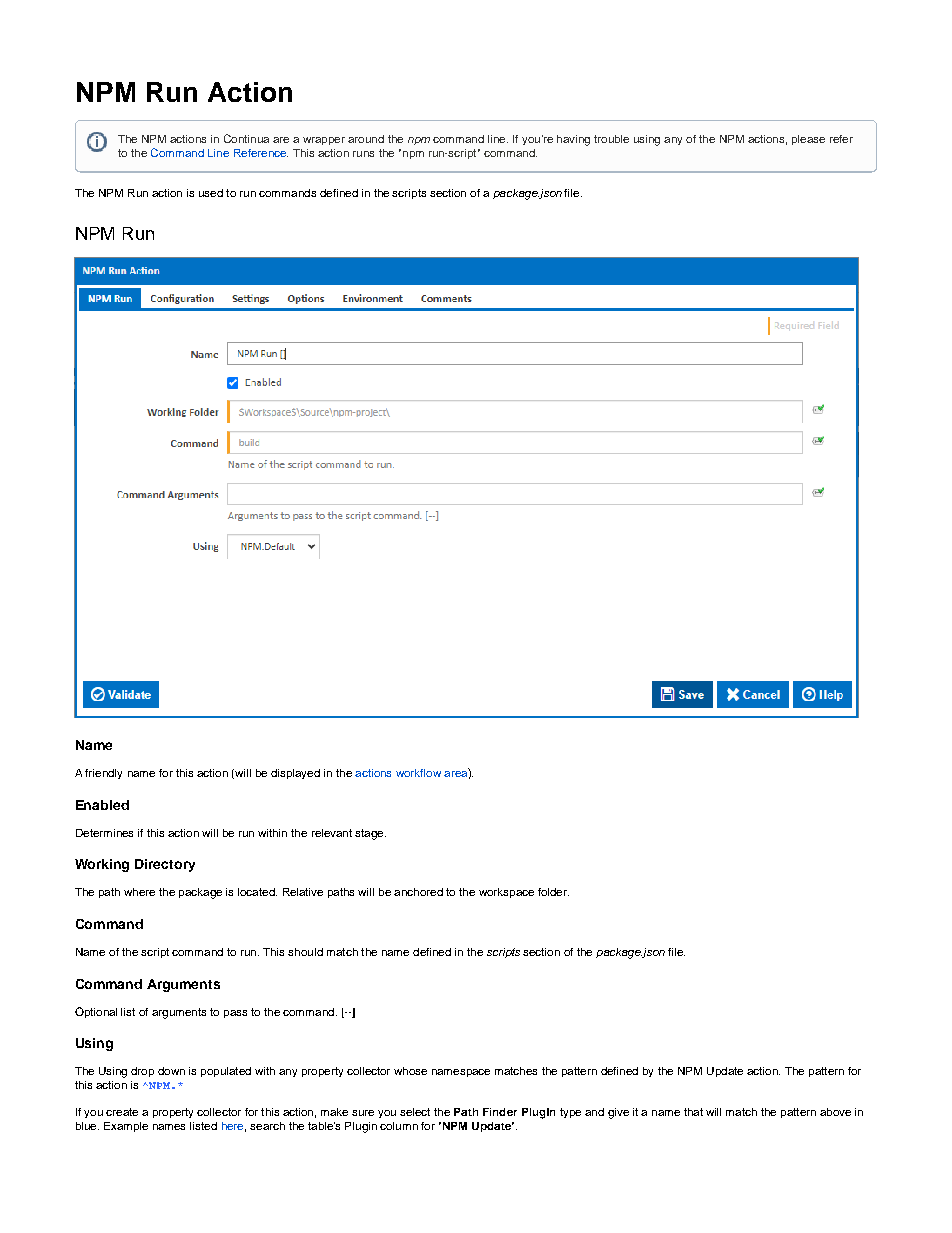  Describe the element at coordinates (808, 140) in the screenshot. I see `please` at that location.
